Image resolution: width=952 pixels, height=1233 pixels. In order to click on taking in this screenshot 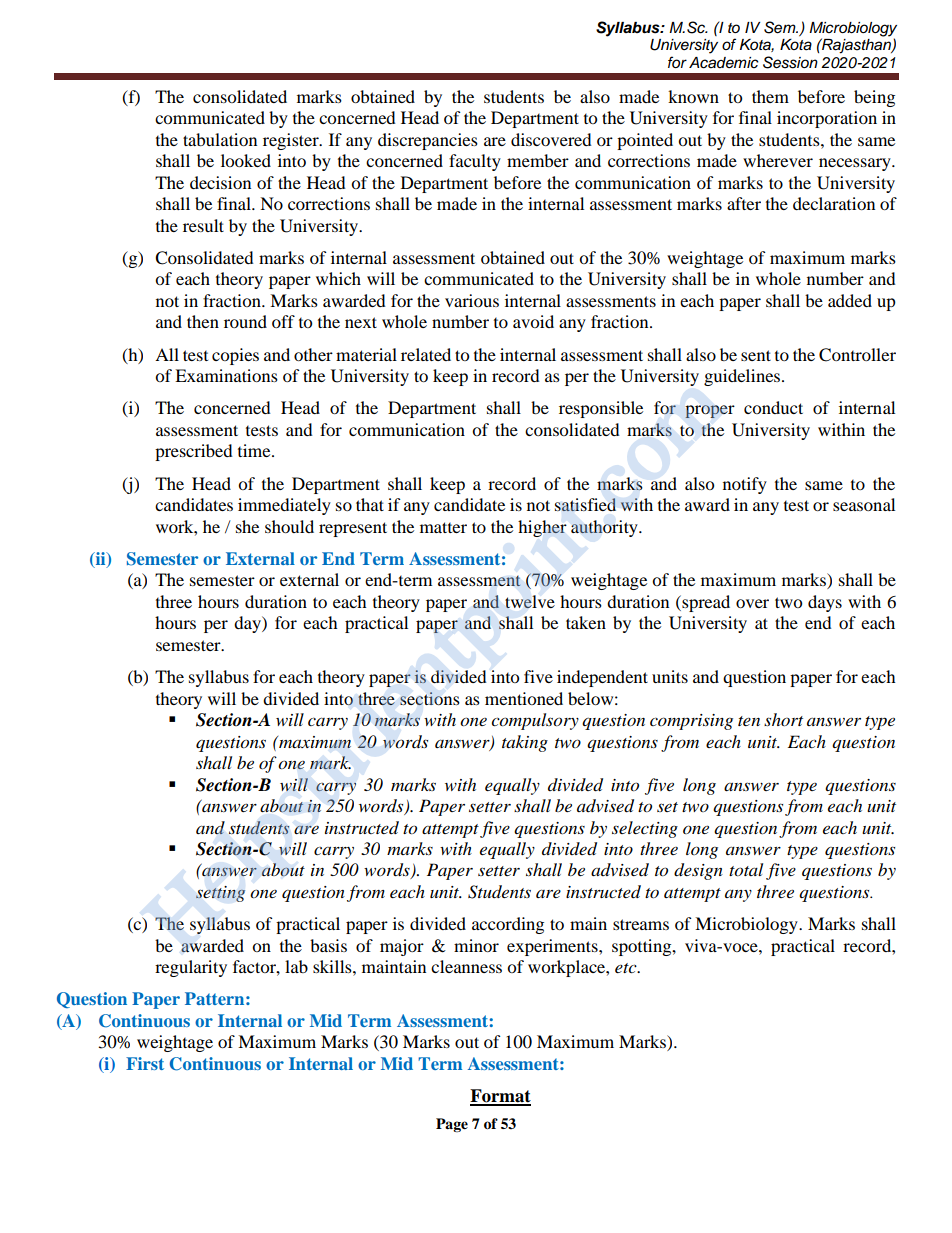, I will do `click(525, 743)`.
